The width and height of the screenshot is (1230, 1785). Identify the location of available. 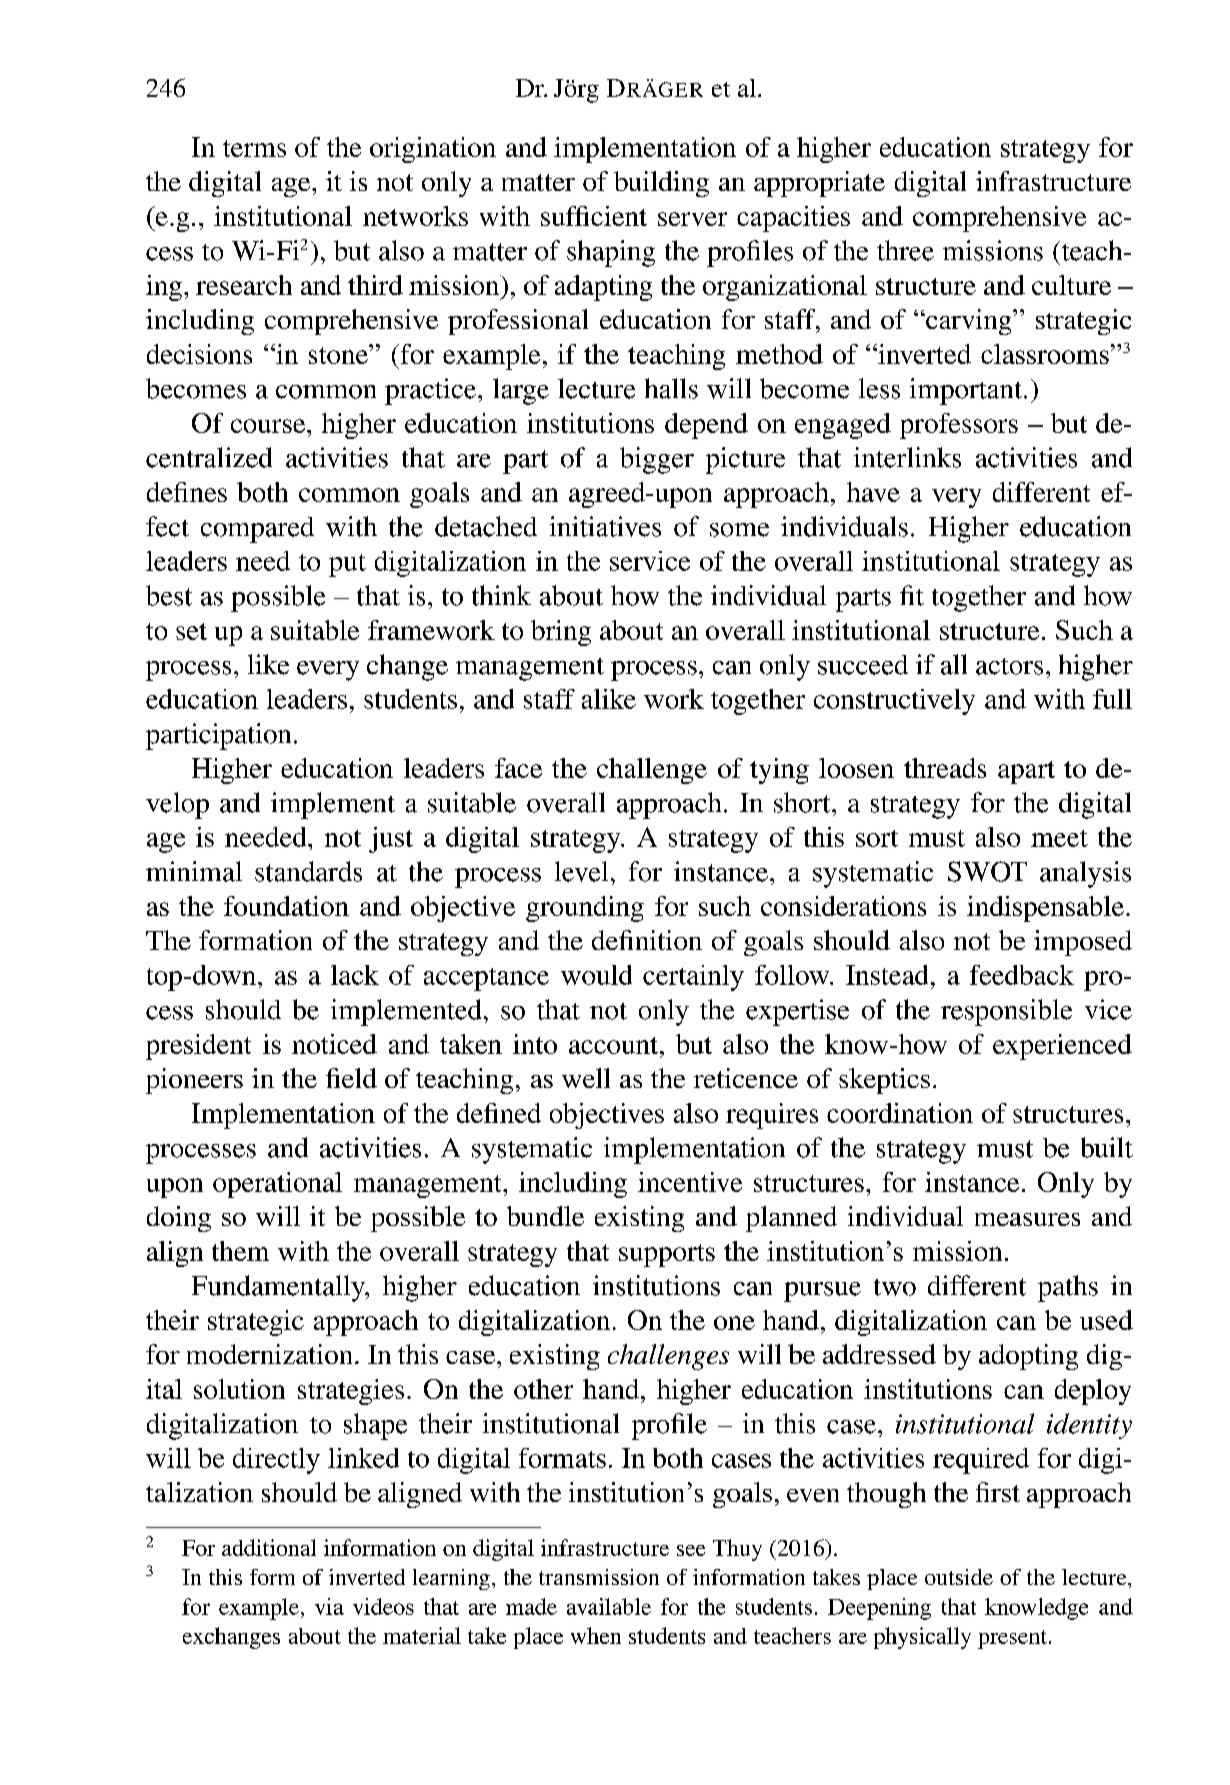
(609, 1606).
